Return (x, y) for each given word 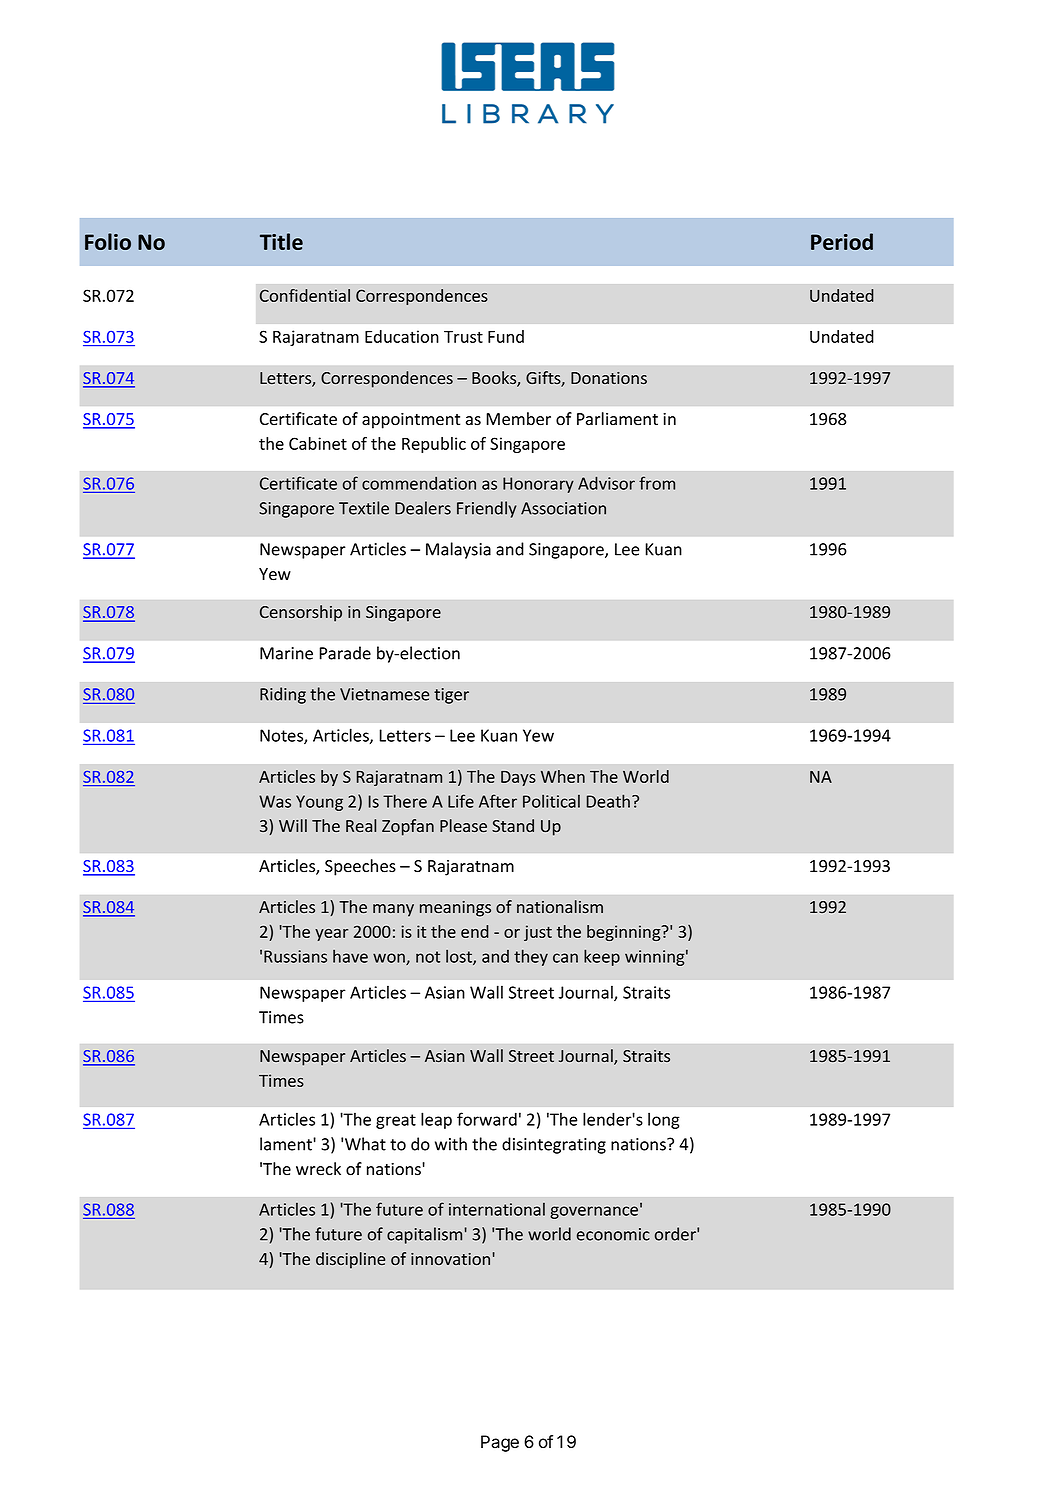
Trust (463, 337)
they (531, 957)
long (664, 1120)
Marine (286, 653)
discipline (350, 1260)
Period (842, 241)
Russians (295, 956)
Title (281, 241)
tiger (451, 696)
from (657, 483)
